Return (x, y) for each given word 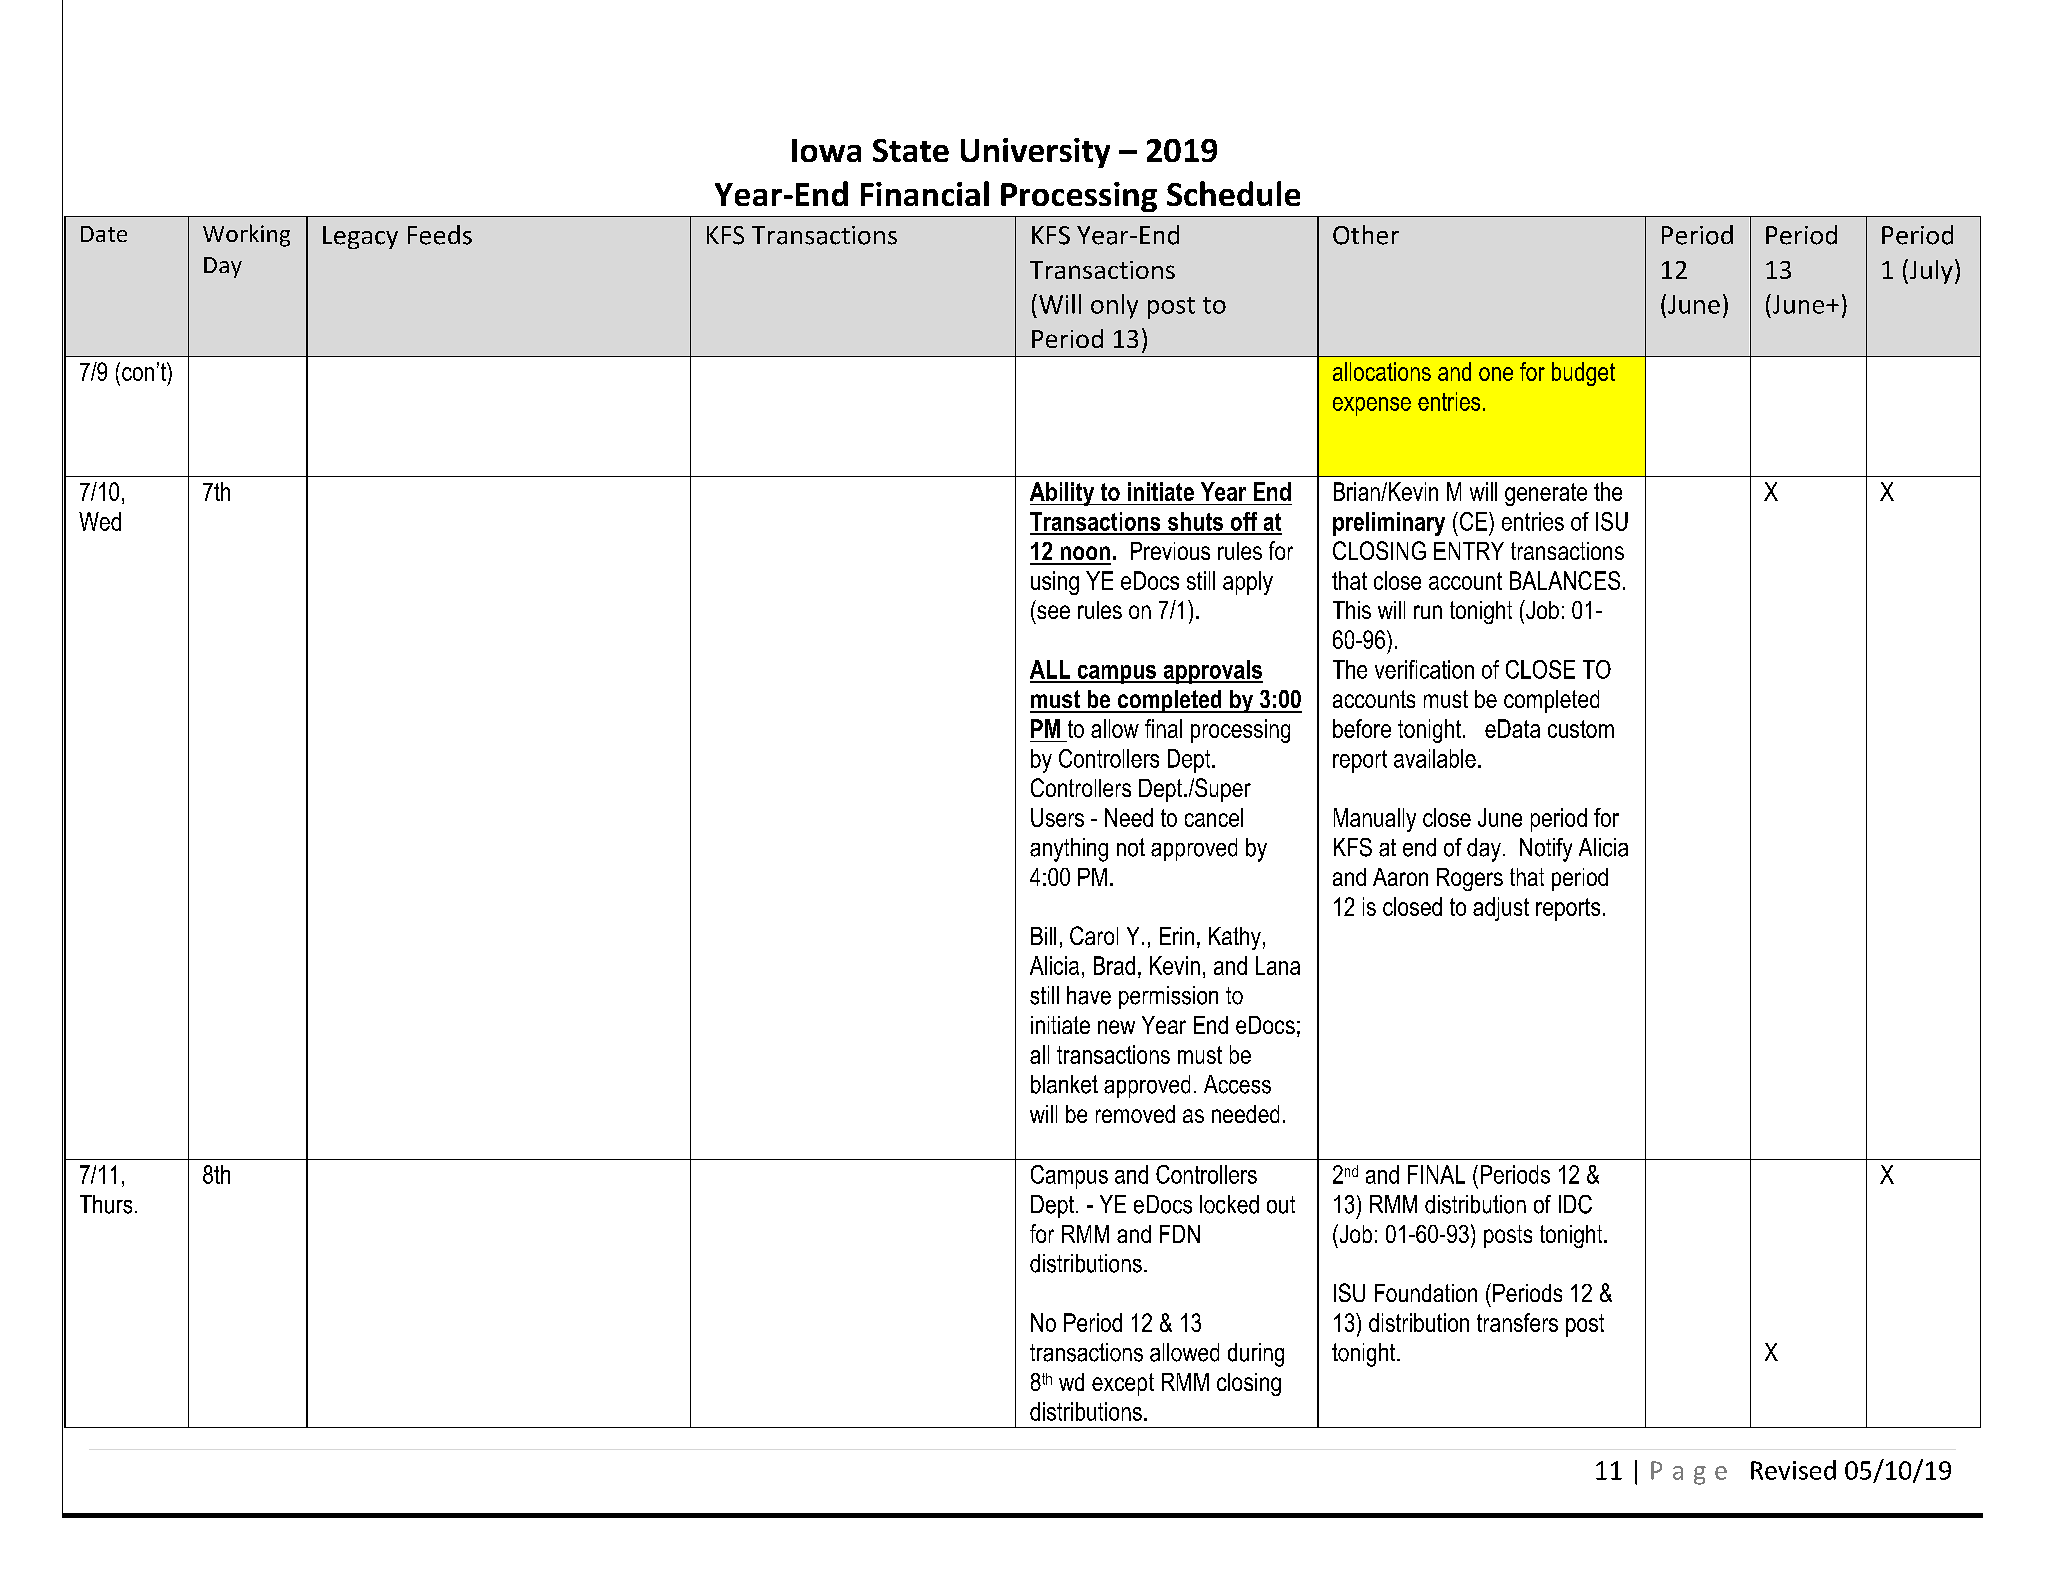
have (1089, 995)
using (1055, 583)
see (1053, 612)
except (1123, 1384)
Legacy (360, 237)
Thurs (106, 1204)
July (1930, 271)
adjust (1501, 909)
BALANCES (1565, 580)
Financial (925, 193)
